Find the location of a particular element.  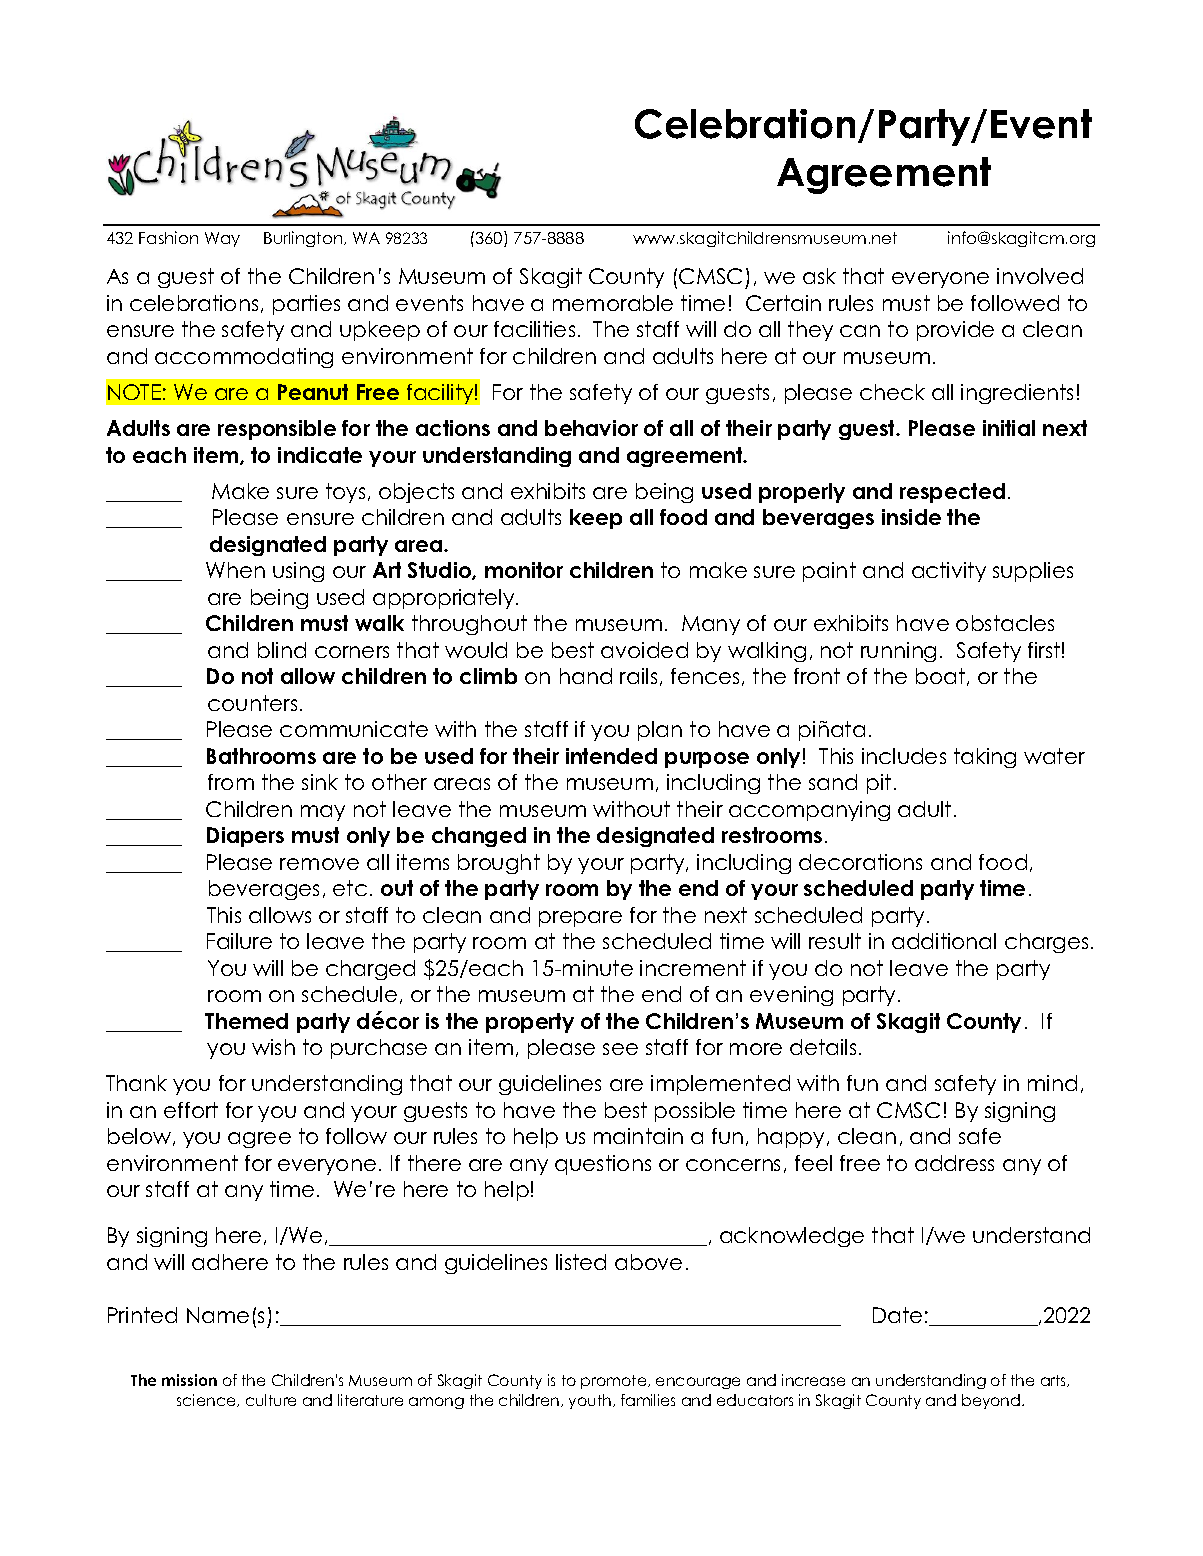

respected is located at coordinates (952, 493).
